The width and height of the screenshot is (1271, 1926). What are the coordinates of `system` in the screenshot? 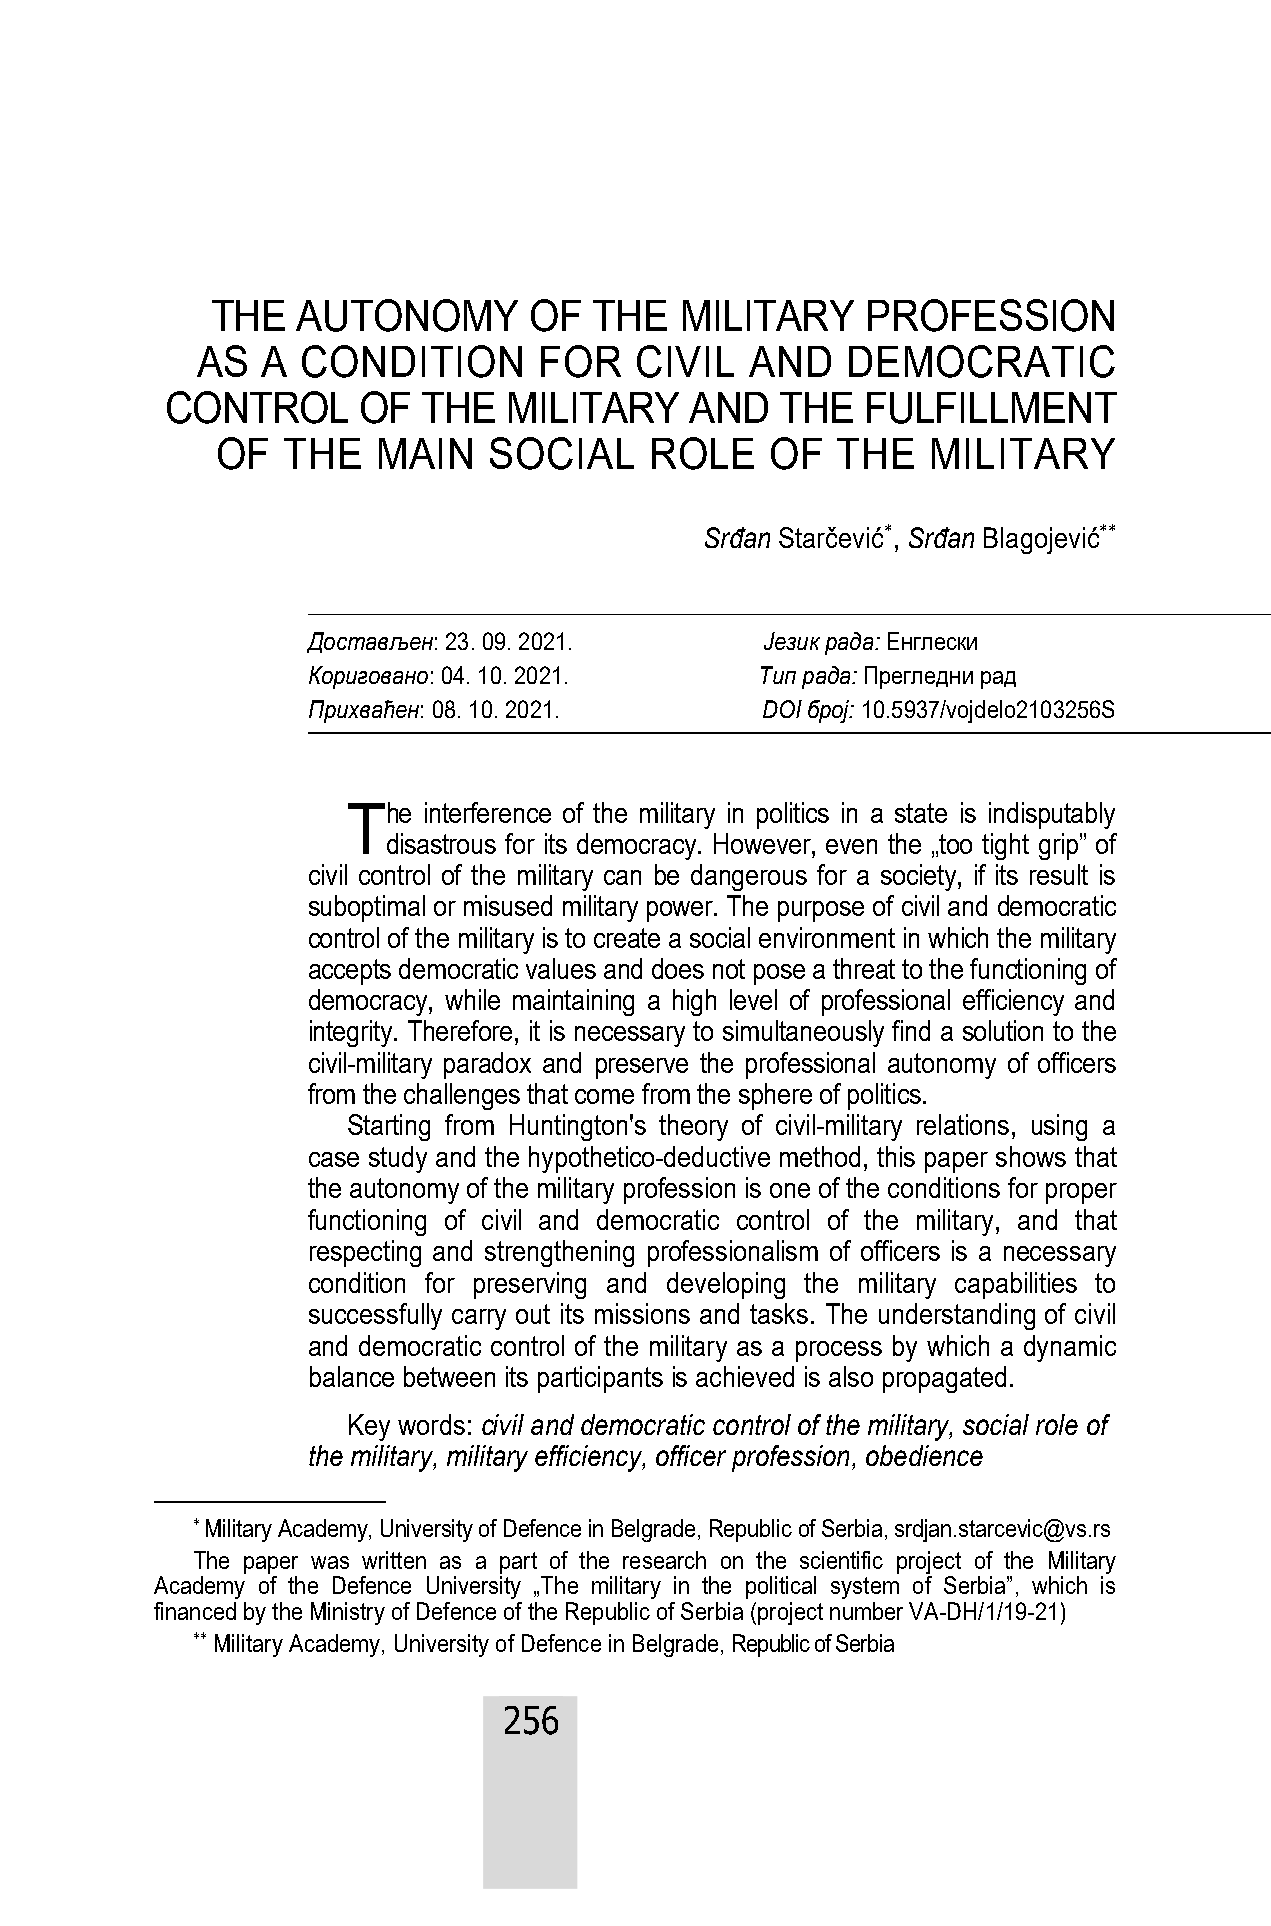 It's located at (865, 1588).
